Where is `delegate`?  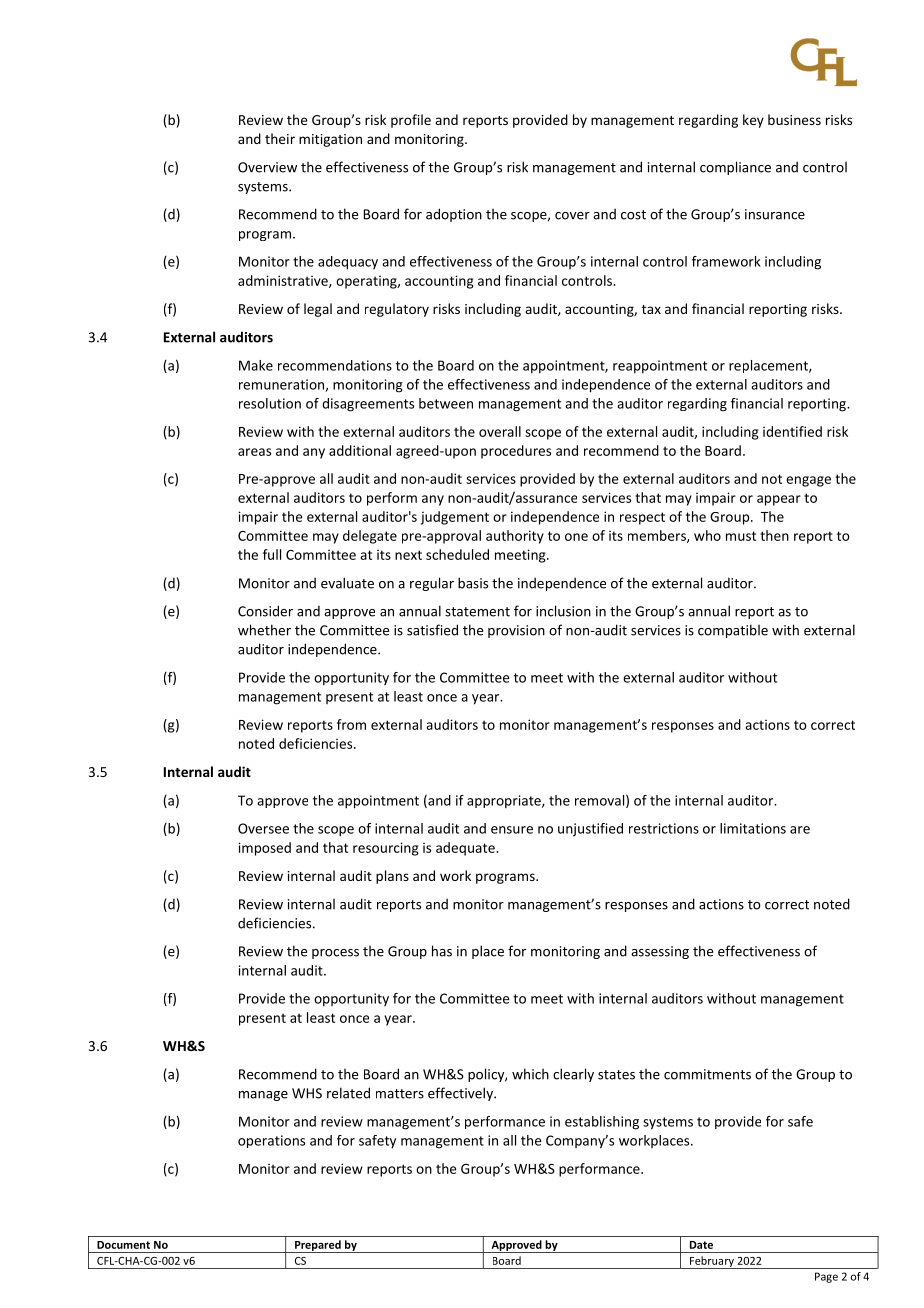 delegate is located at coordinates (370, 537).
